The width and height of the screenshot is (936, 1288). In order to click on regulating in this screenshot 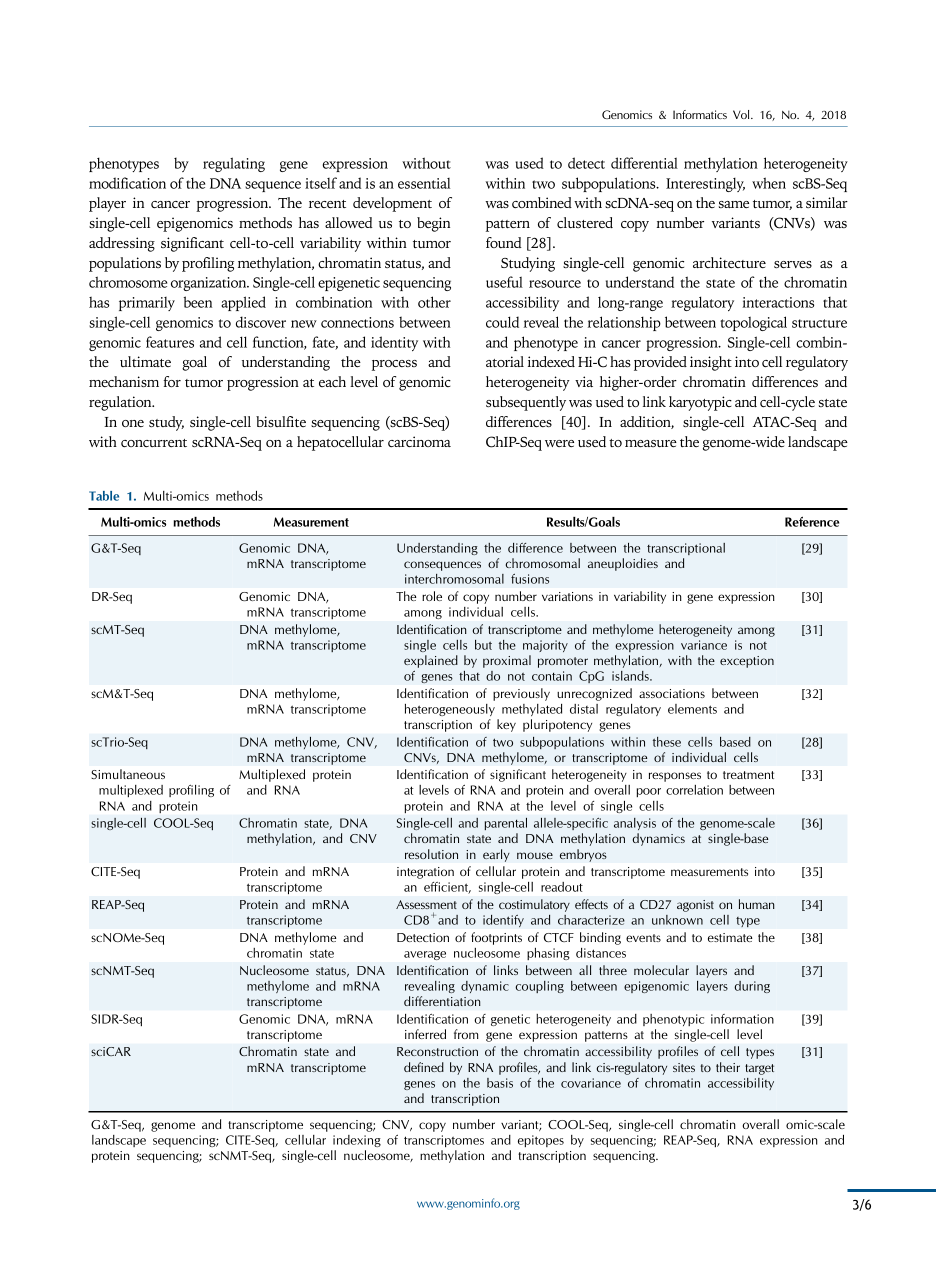, I will do `click(234, 164)`.
